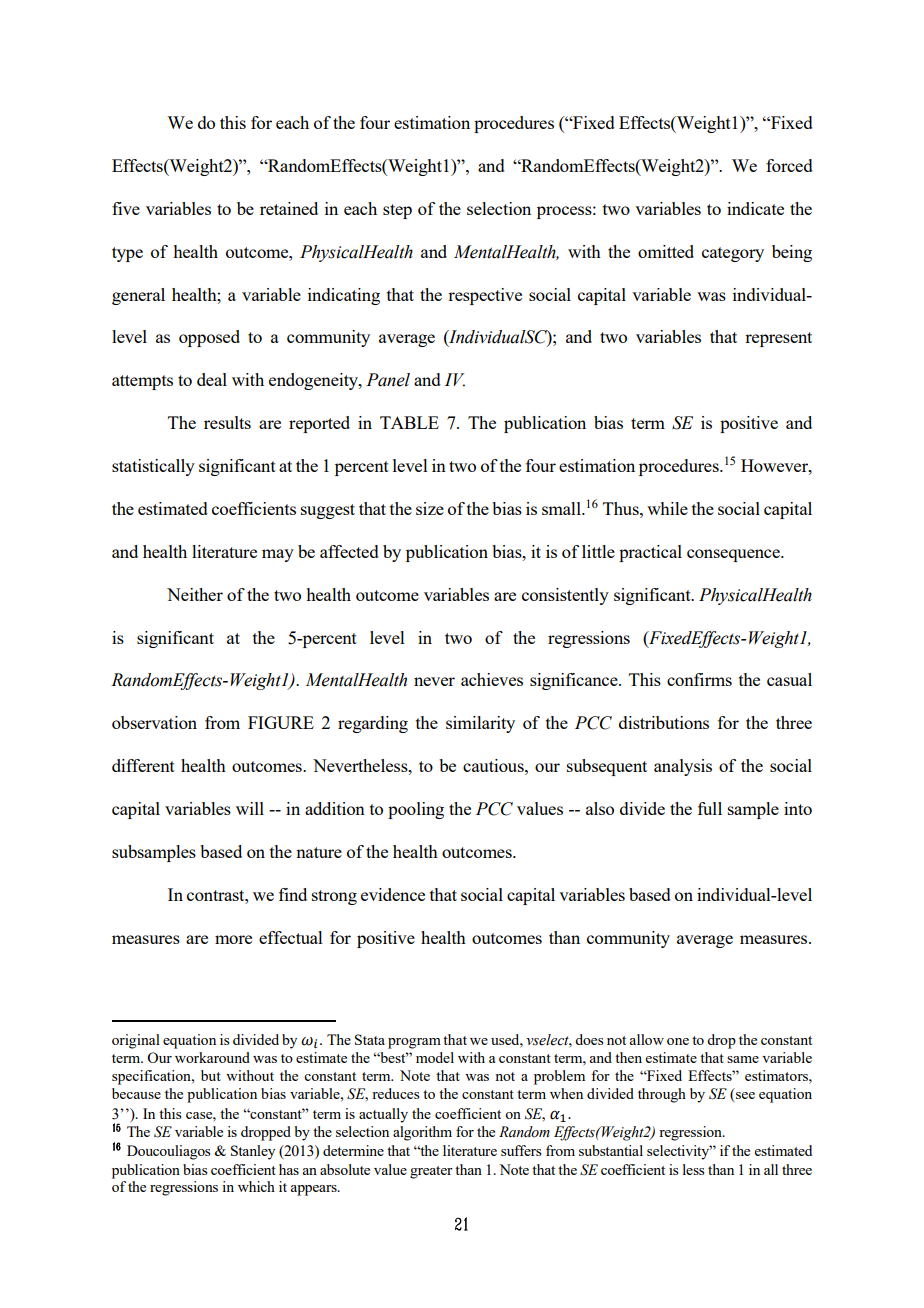  I want to click on indicate, so click(755, 208).
